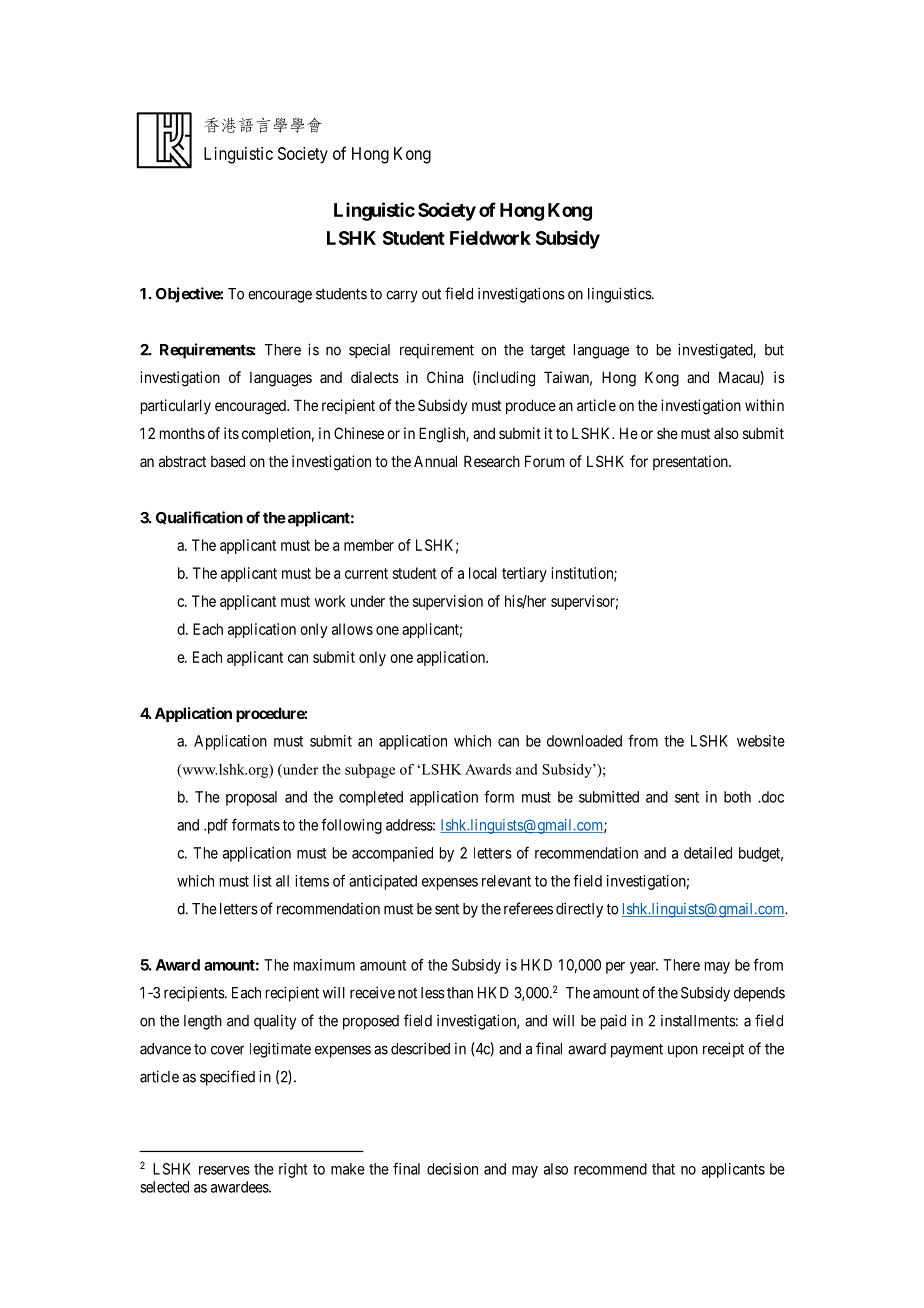 Image resolution: width=924 pixels, height=1308 pixels. Describe the element at coordinates (431, 294) in the document. I see `out` at that location.
